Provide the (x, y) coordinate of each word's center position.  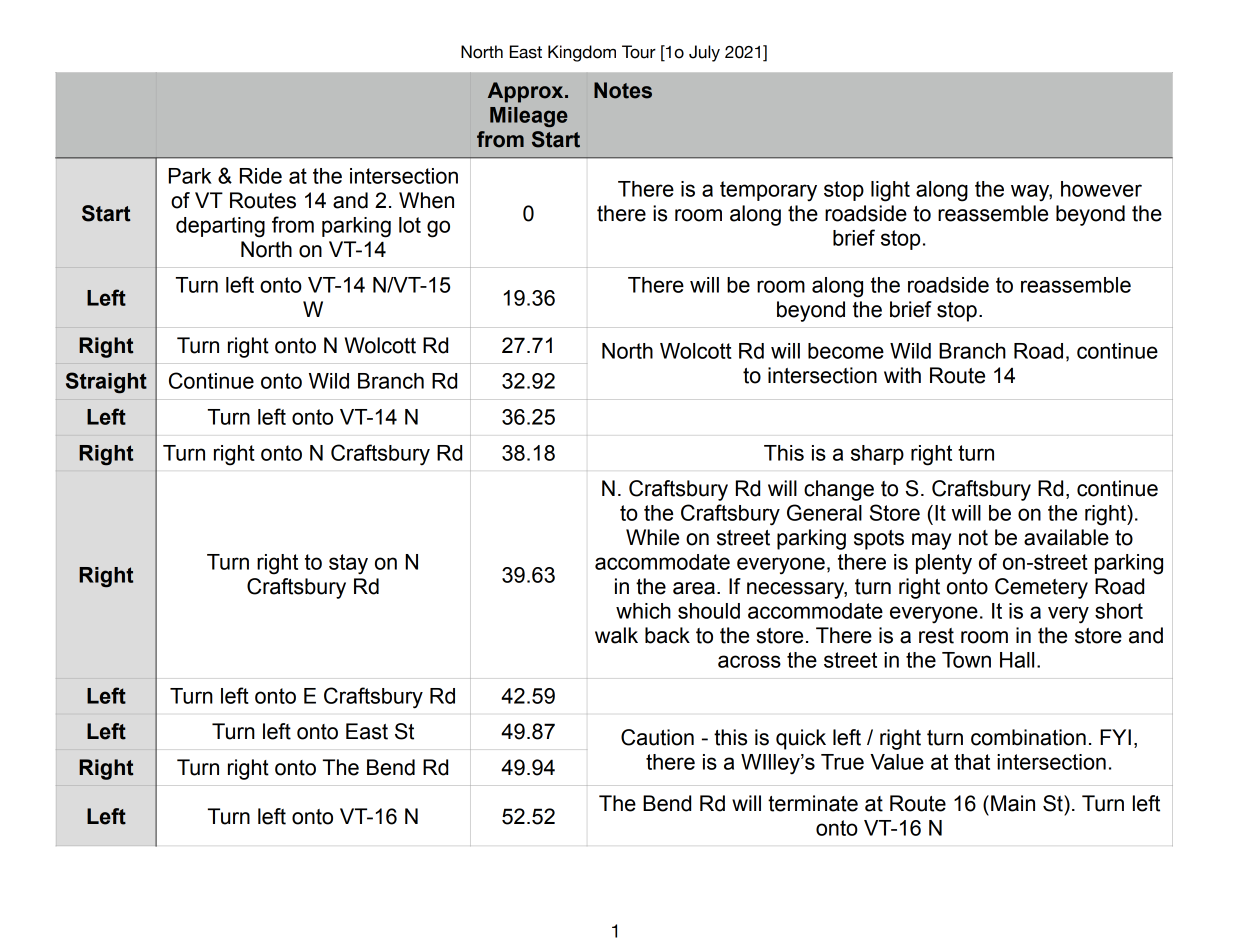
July (704, 53)
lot (410, 225)
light (890, 191)
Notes (623, 90)
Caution (657, 737)
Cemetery (1041, 588)
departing (220, 227)
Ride (261, 176)
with (902, 375)
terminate (813, 803)
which (643, 611)
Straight (106, 383)
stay (348, 564)
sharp (877, 455)
